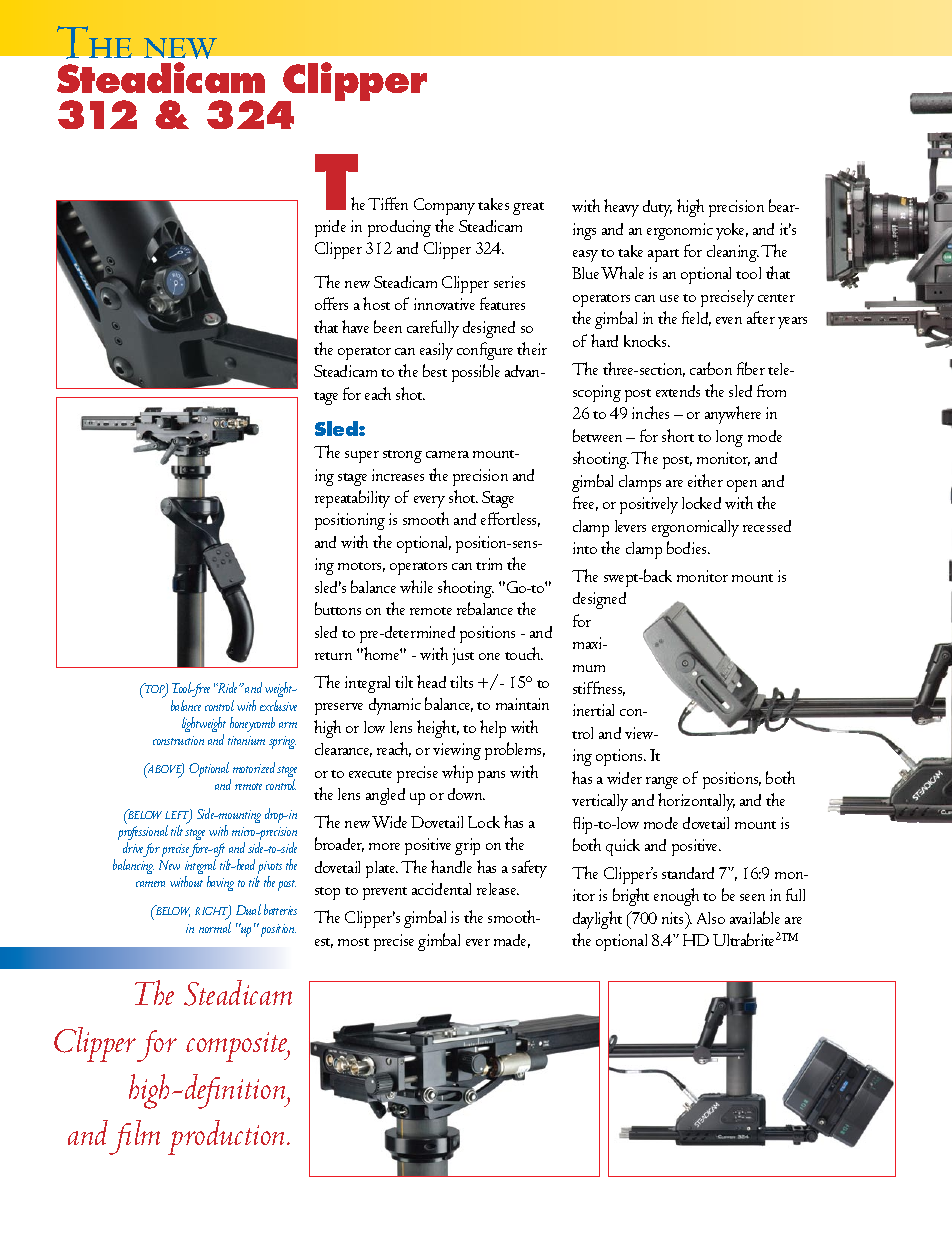 The width and height of the image is (952, 1233). I want to click on composite, so click(238, 1047).
